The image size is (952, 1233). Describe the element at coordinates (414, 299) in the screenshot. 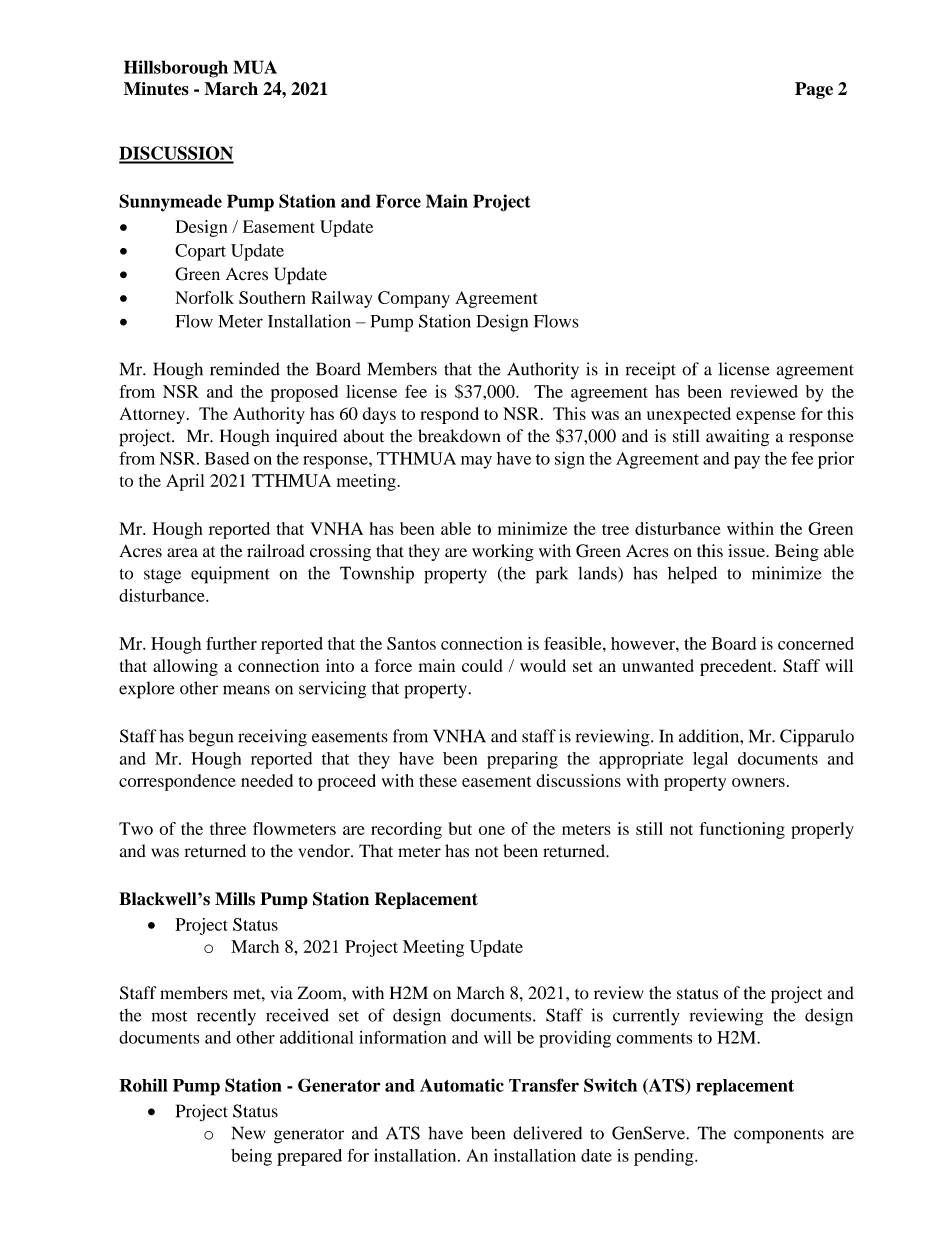

I see `Company` at that location.
